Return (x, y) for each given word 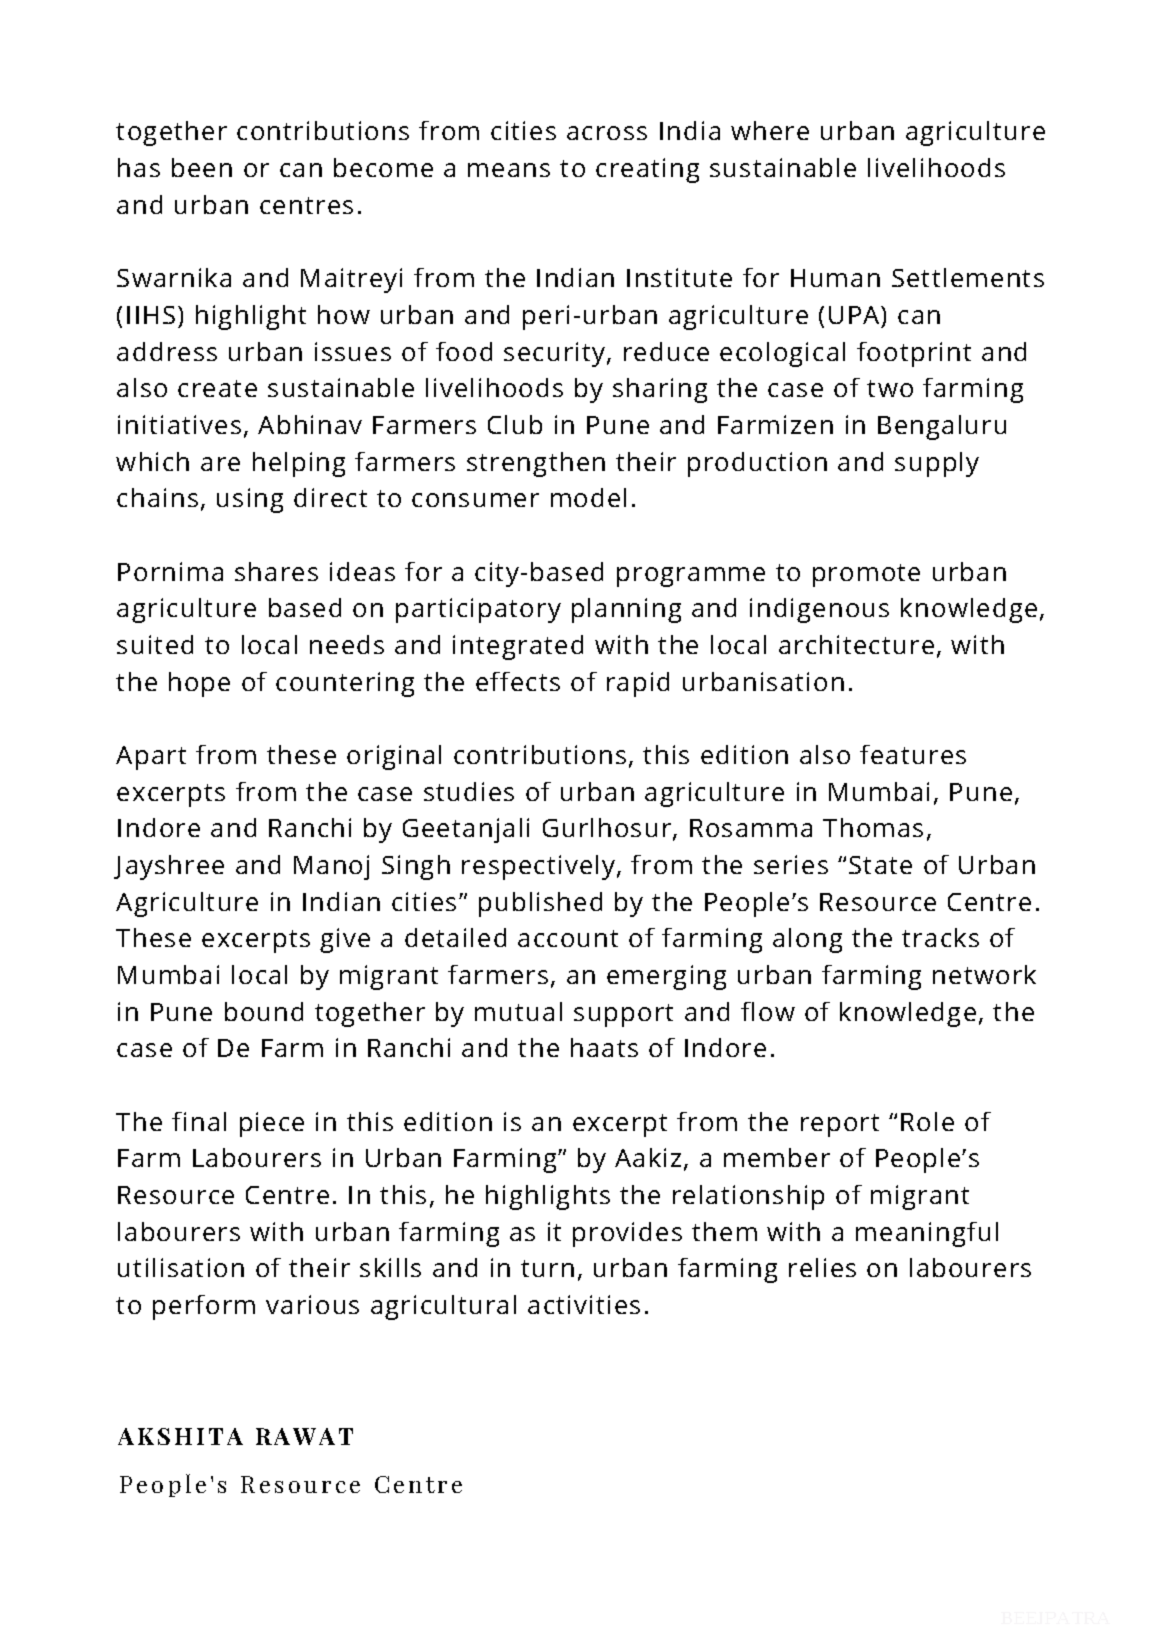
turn (547, 1268)
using (250, 500)
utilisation (181, 1267)
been (202, 167)
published (540, 904)
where (770, 130)
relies (822, 1267)
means (509, 170)
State (880, 865)
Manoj (331, 867)
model (588, 497)
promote (866, 575)
